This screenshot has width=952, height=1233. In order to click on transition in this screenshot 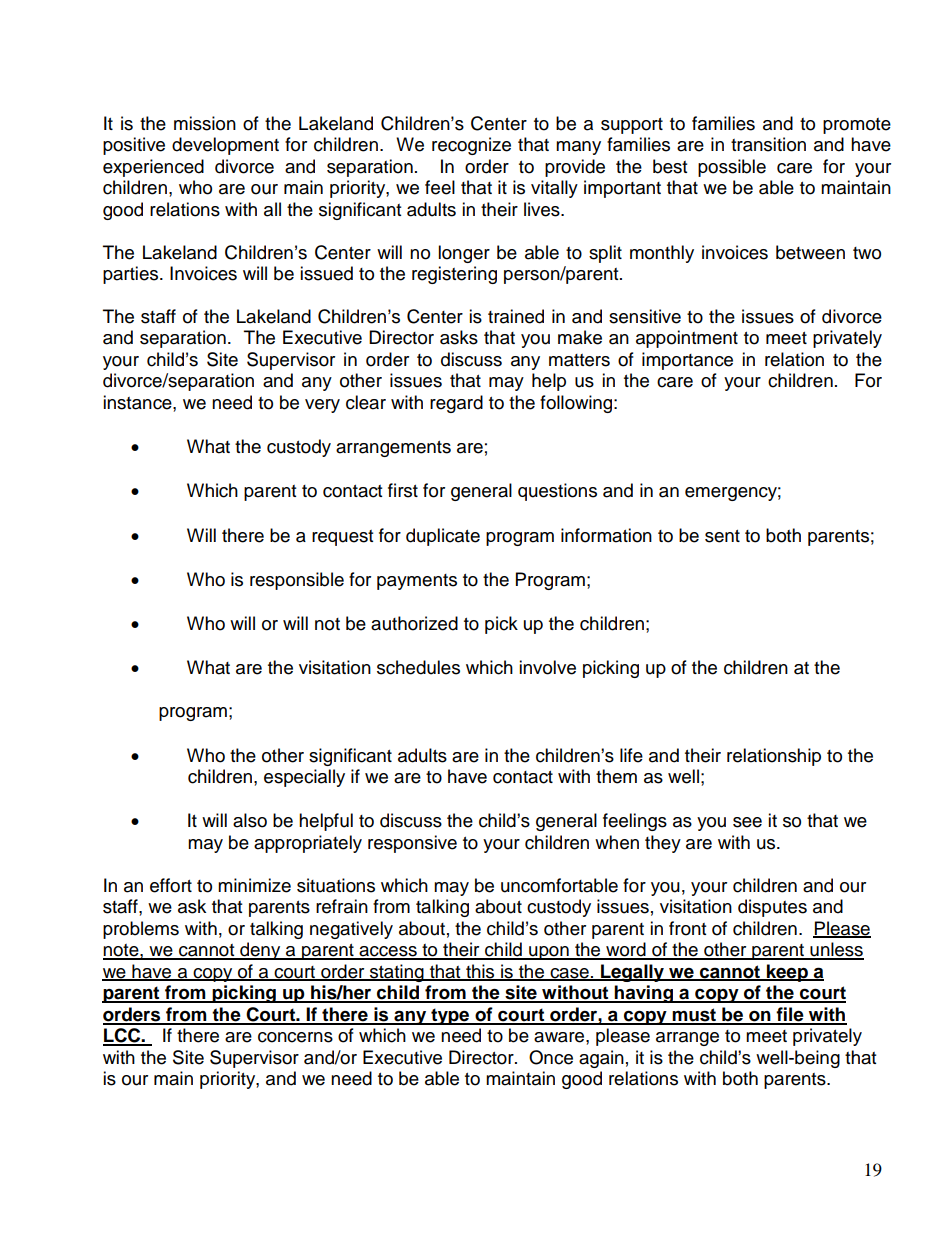, I will do `click(768, 144)`.
